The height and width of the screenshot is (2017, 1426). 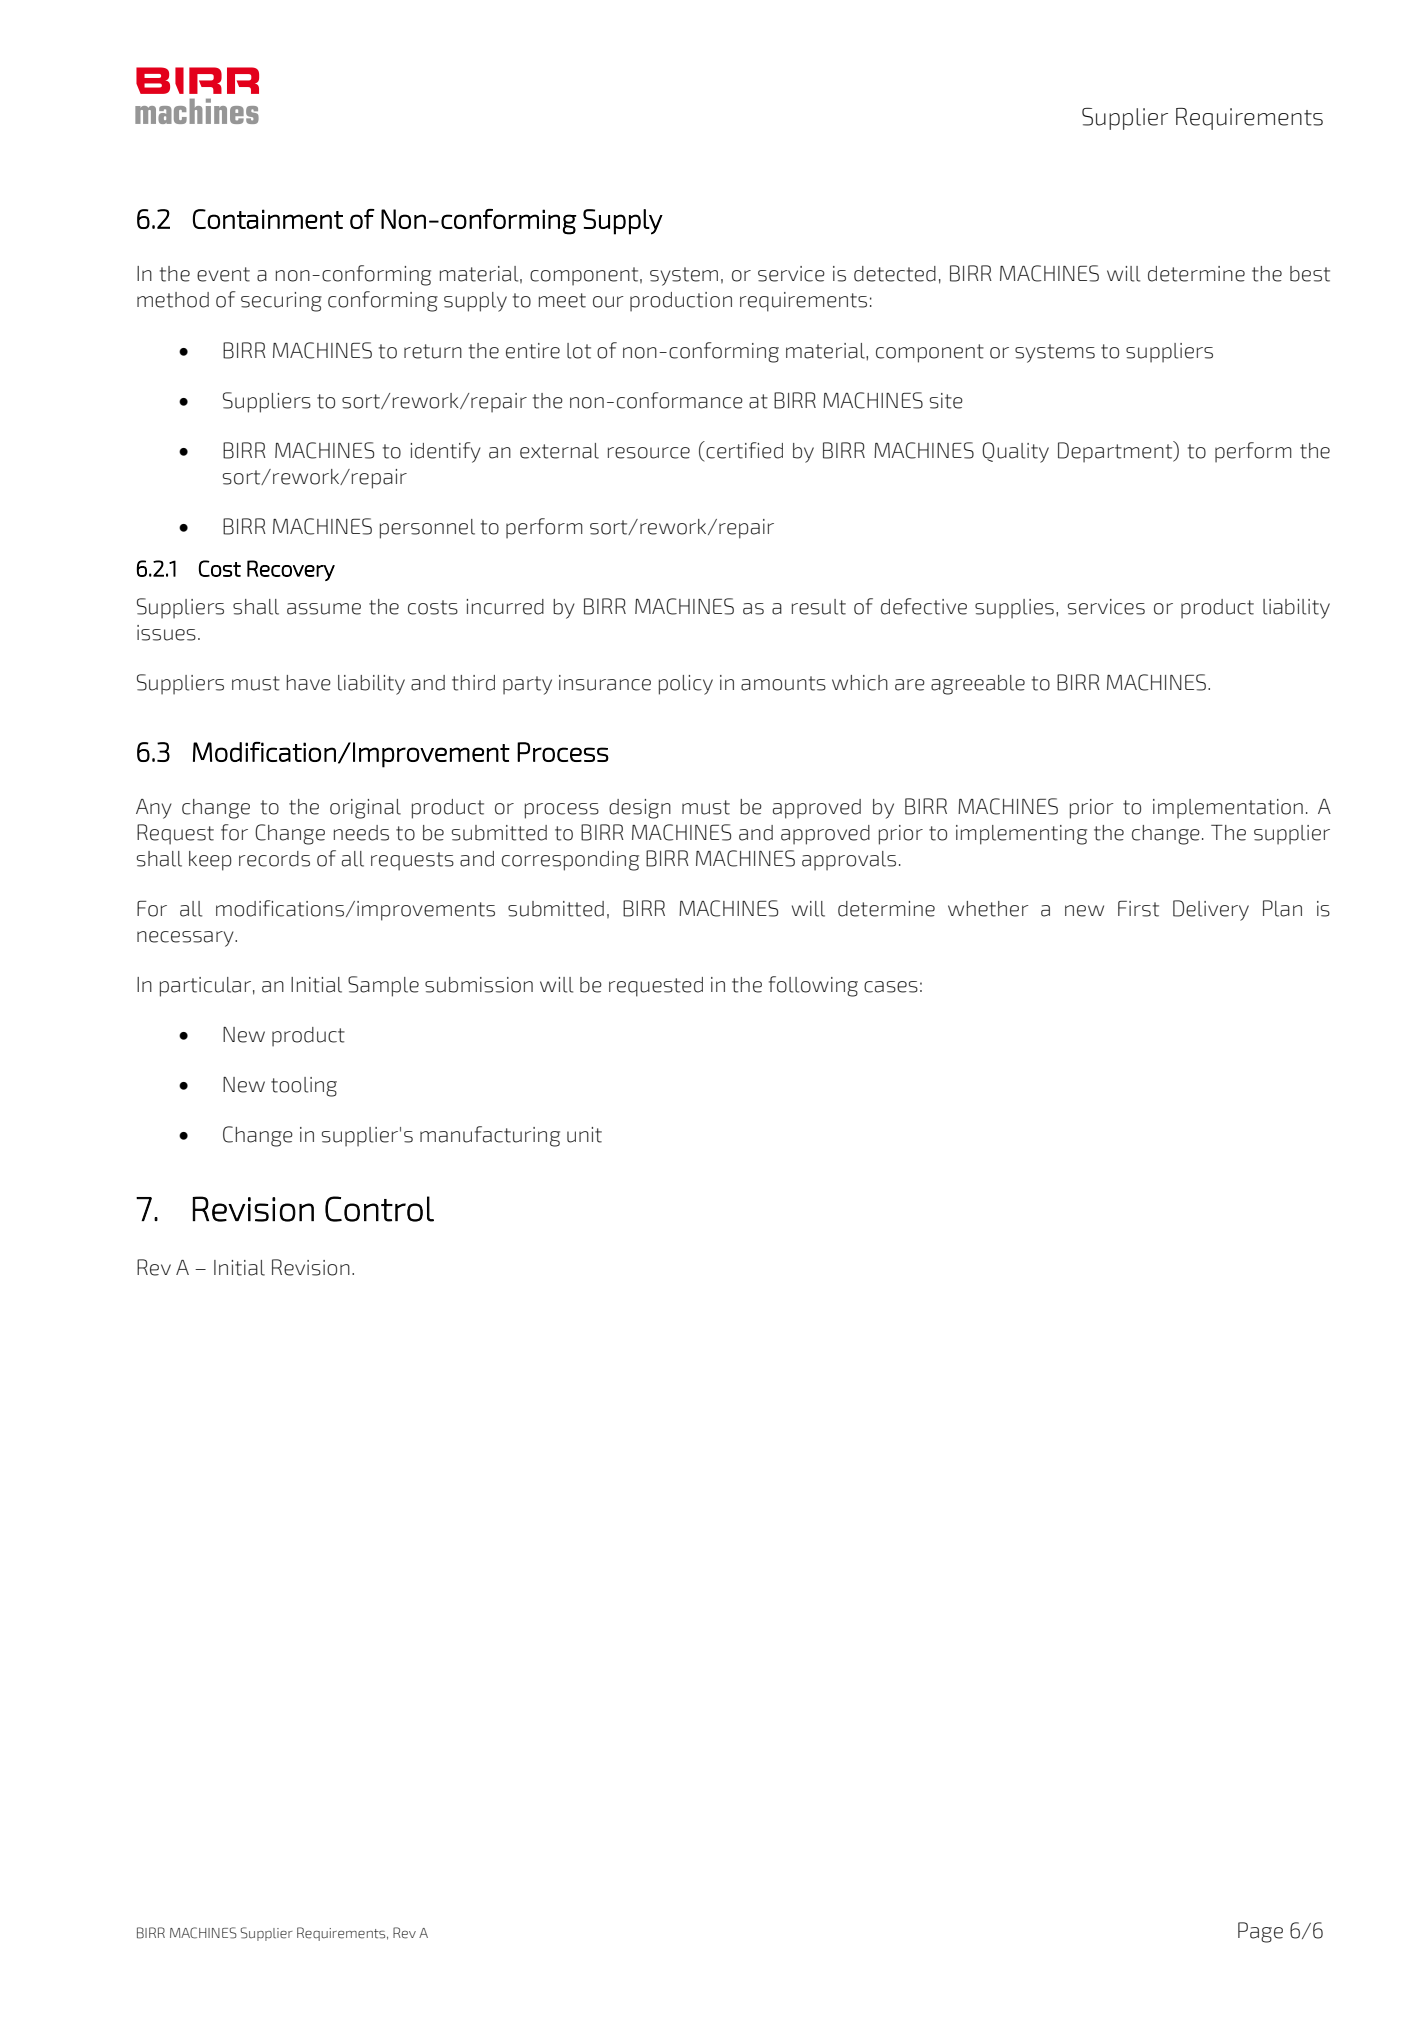 I want to click on securing, so click(x=281, y=302).
